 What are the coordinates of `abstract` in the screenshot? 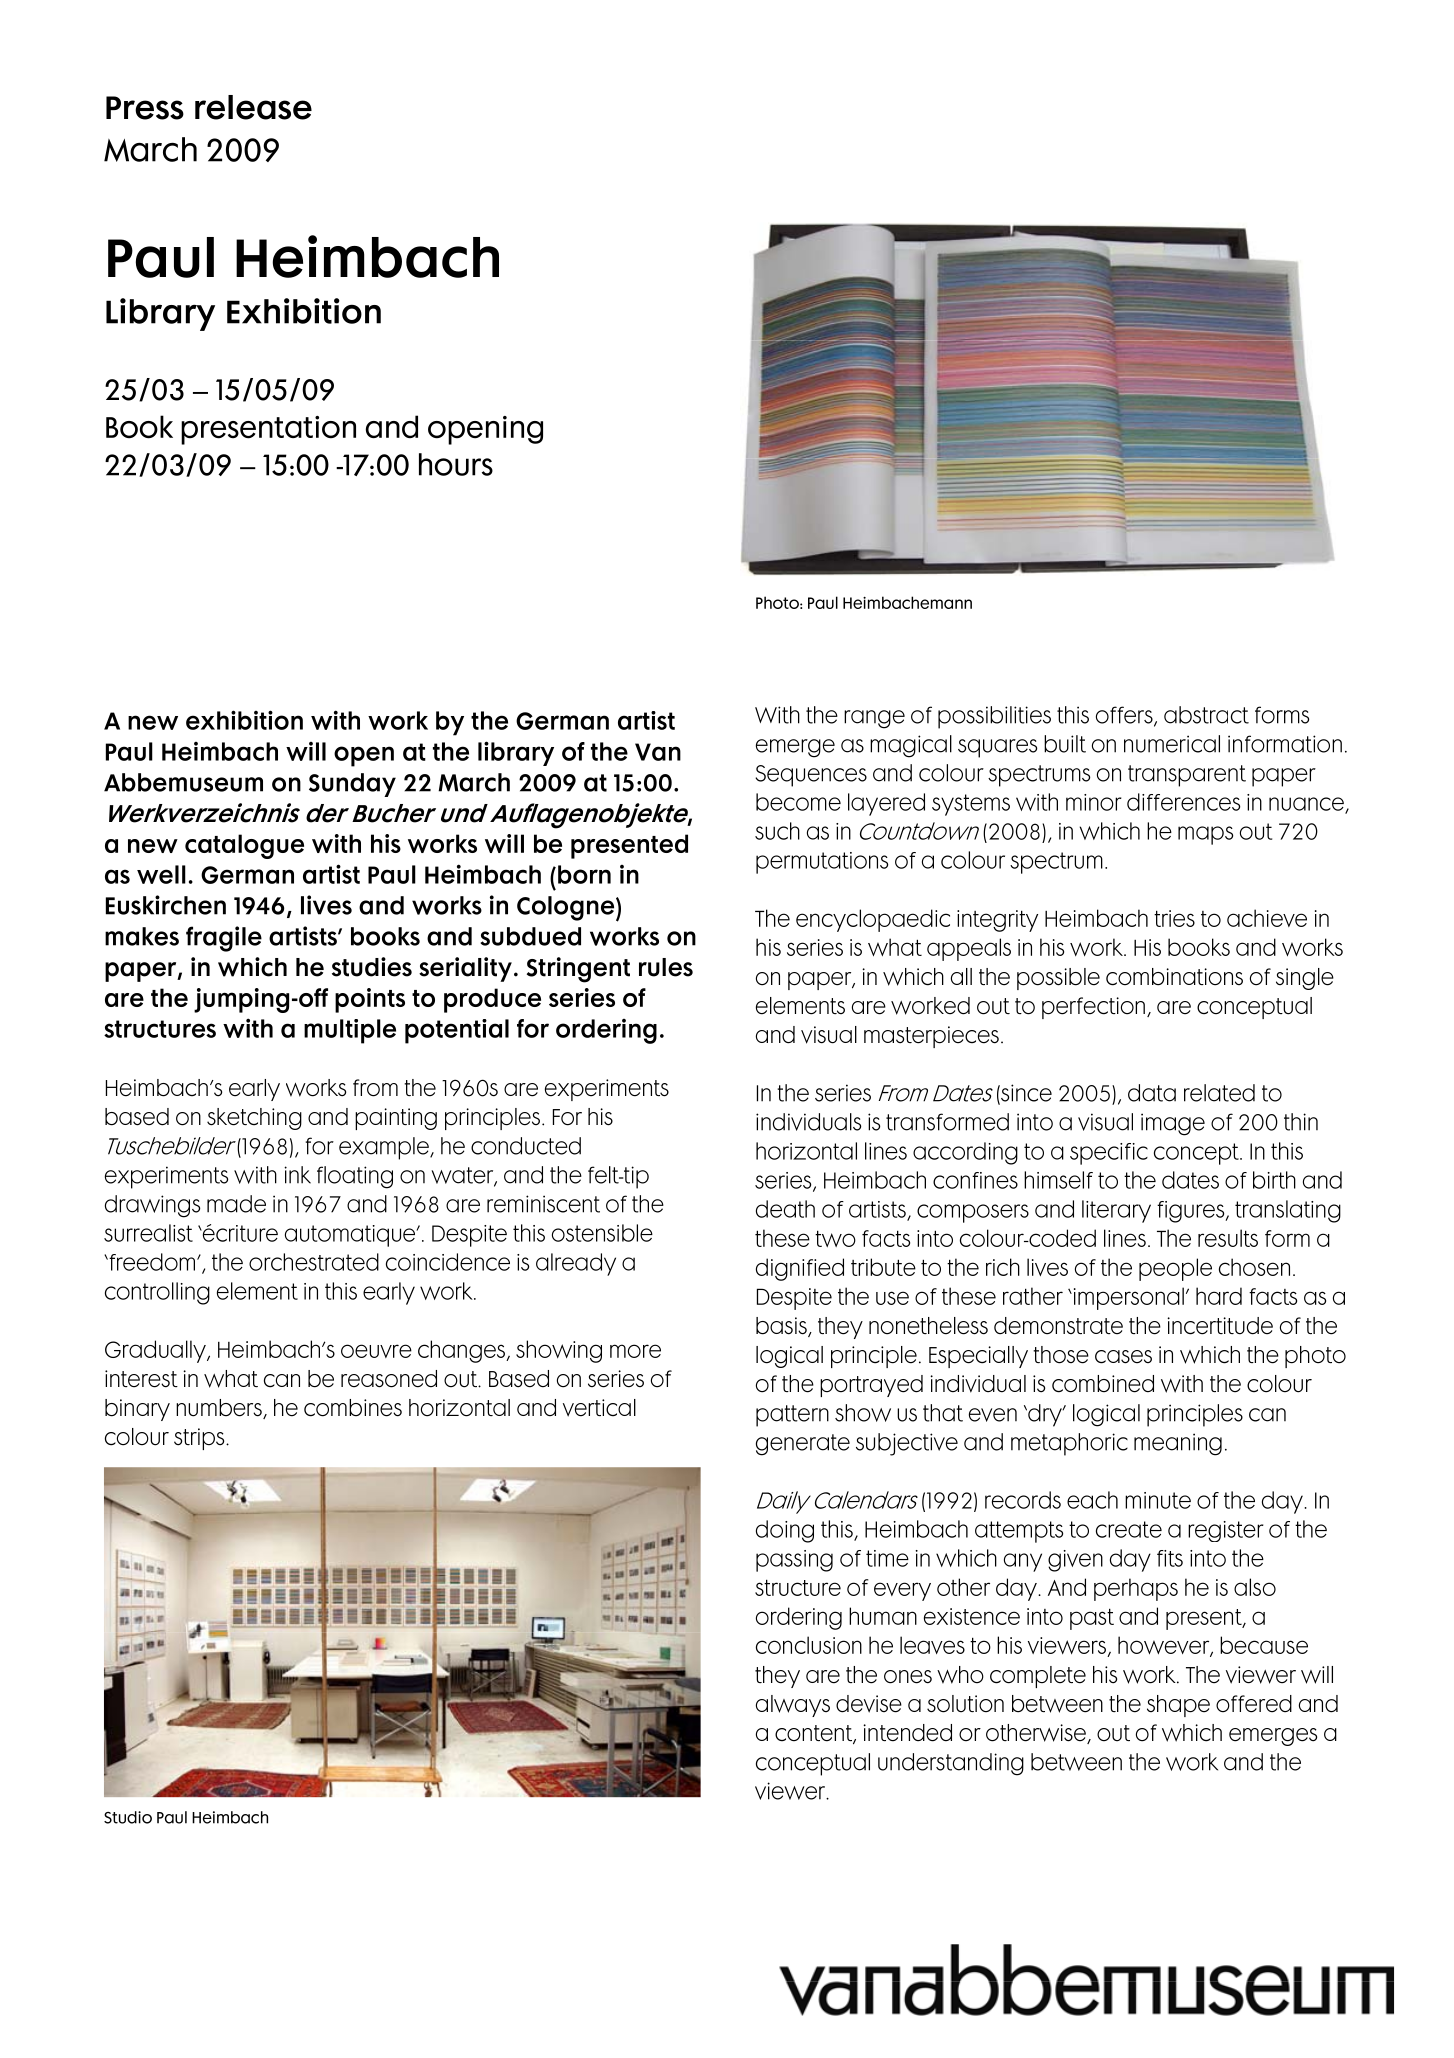 It's located at (1206, 715).
